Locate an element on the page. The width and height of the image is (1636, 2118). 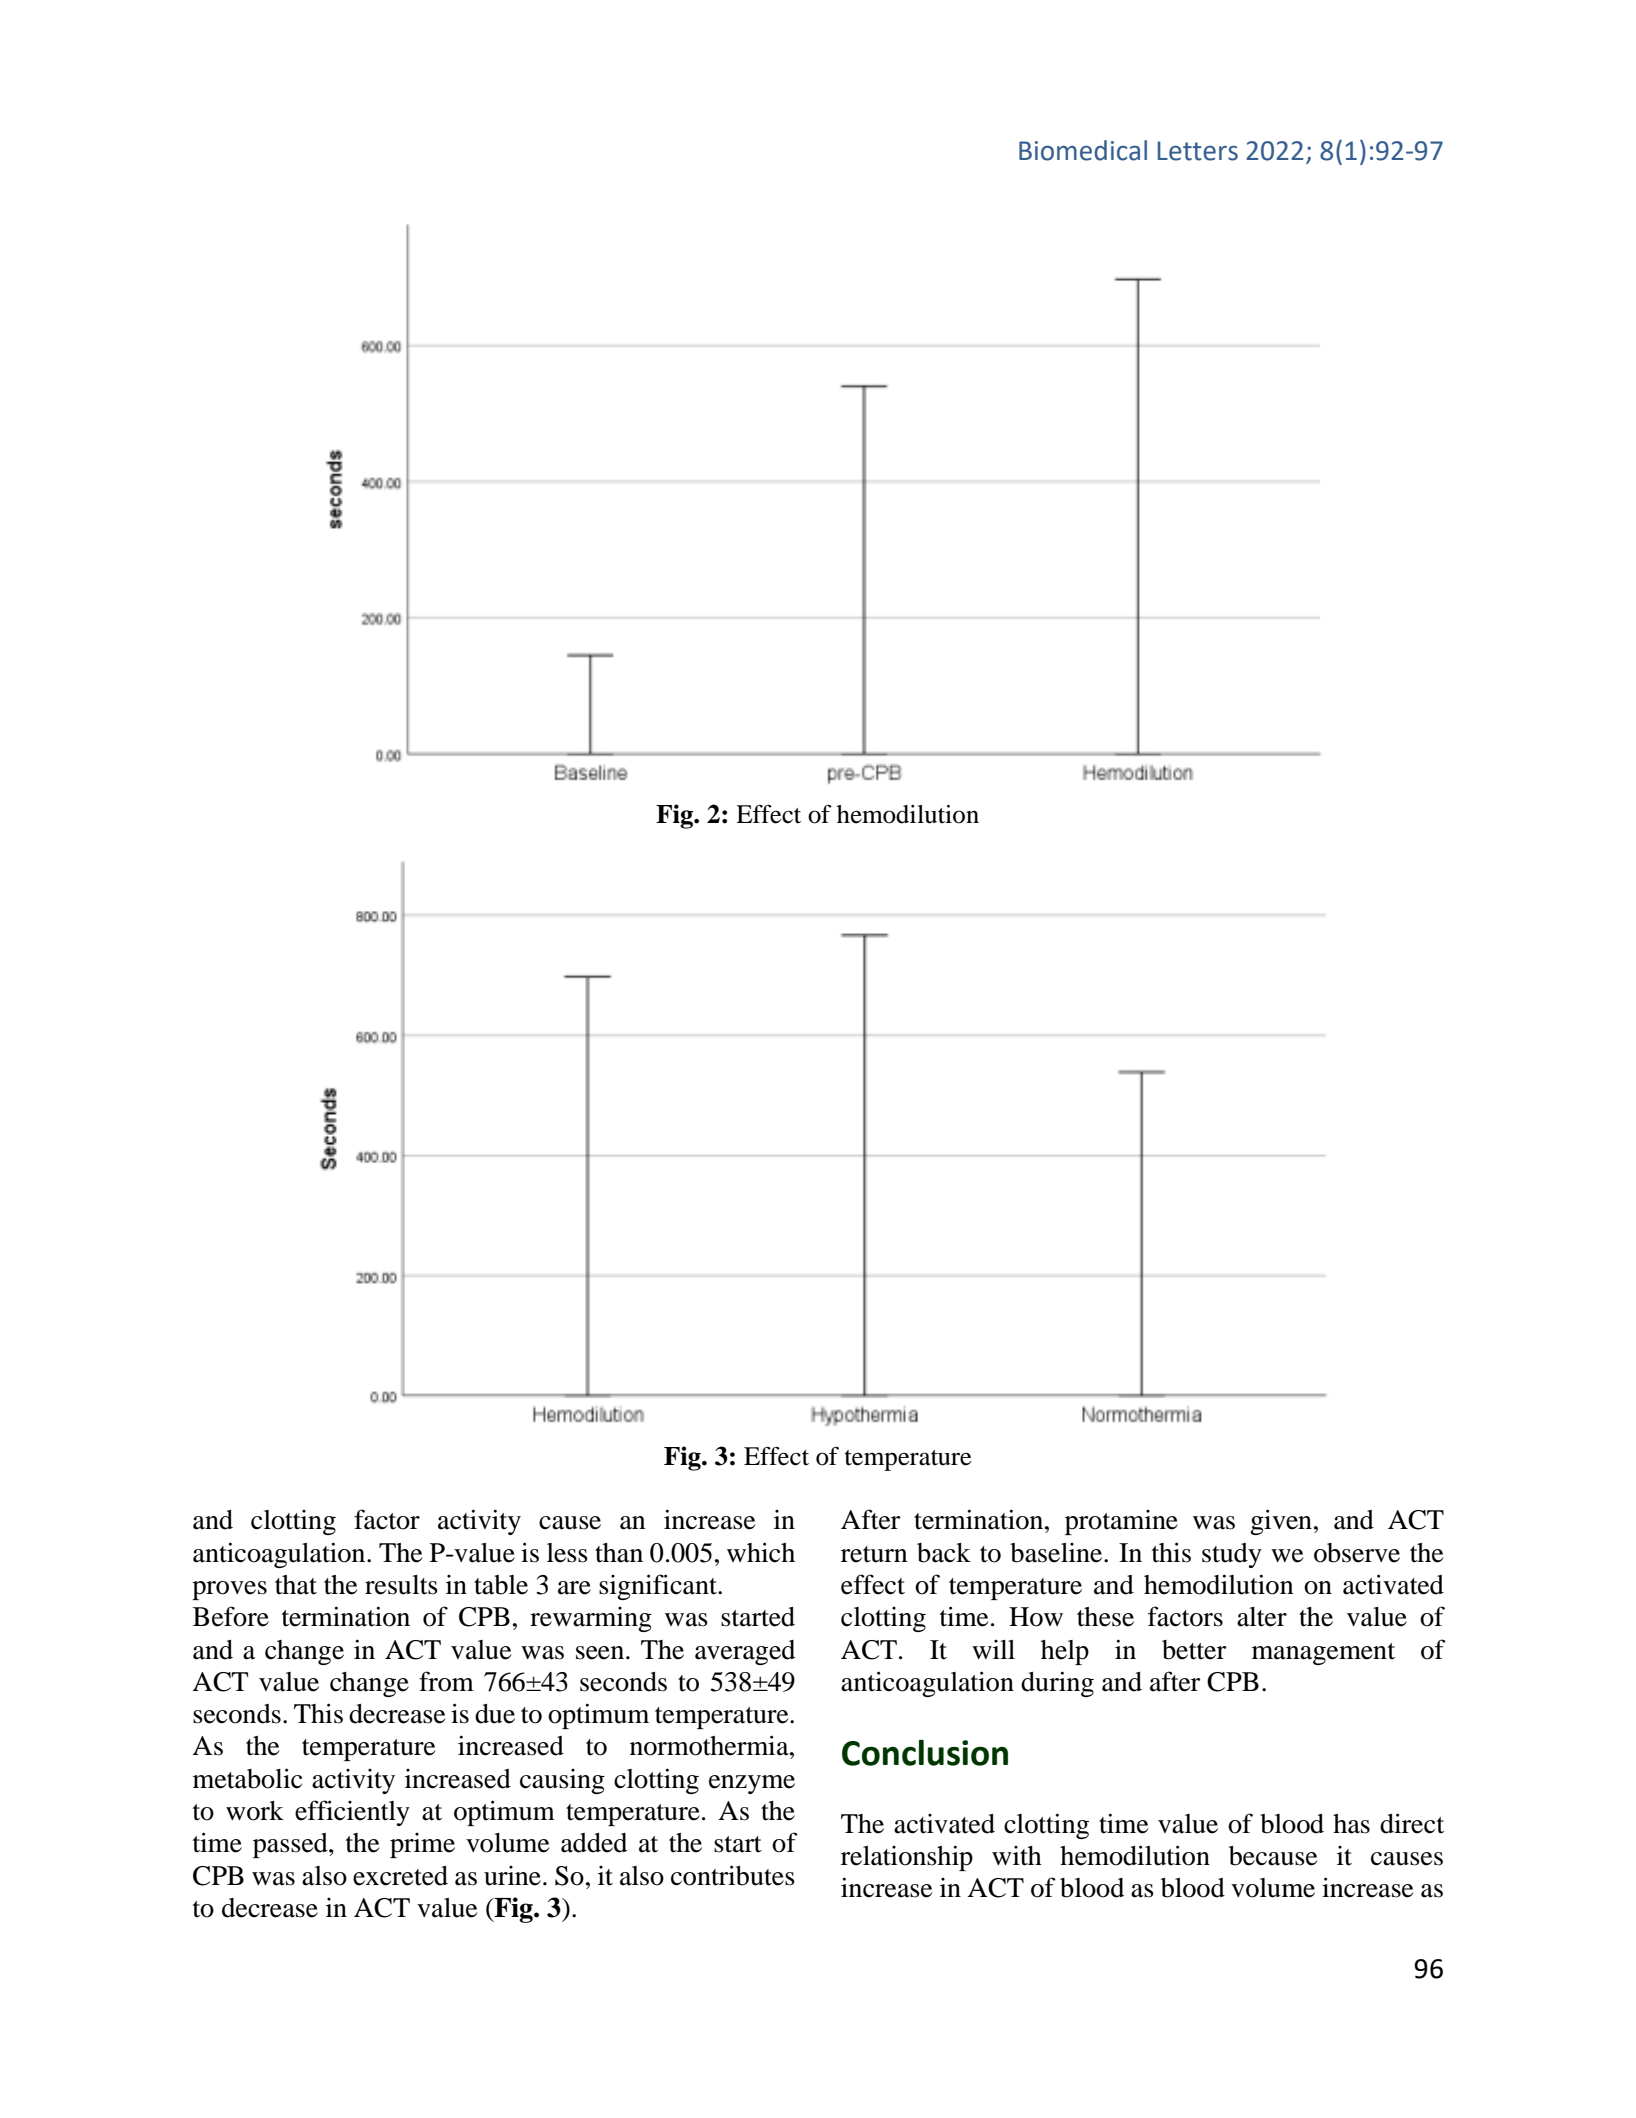
Letters is located at coordinates (1198, 151).
